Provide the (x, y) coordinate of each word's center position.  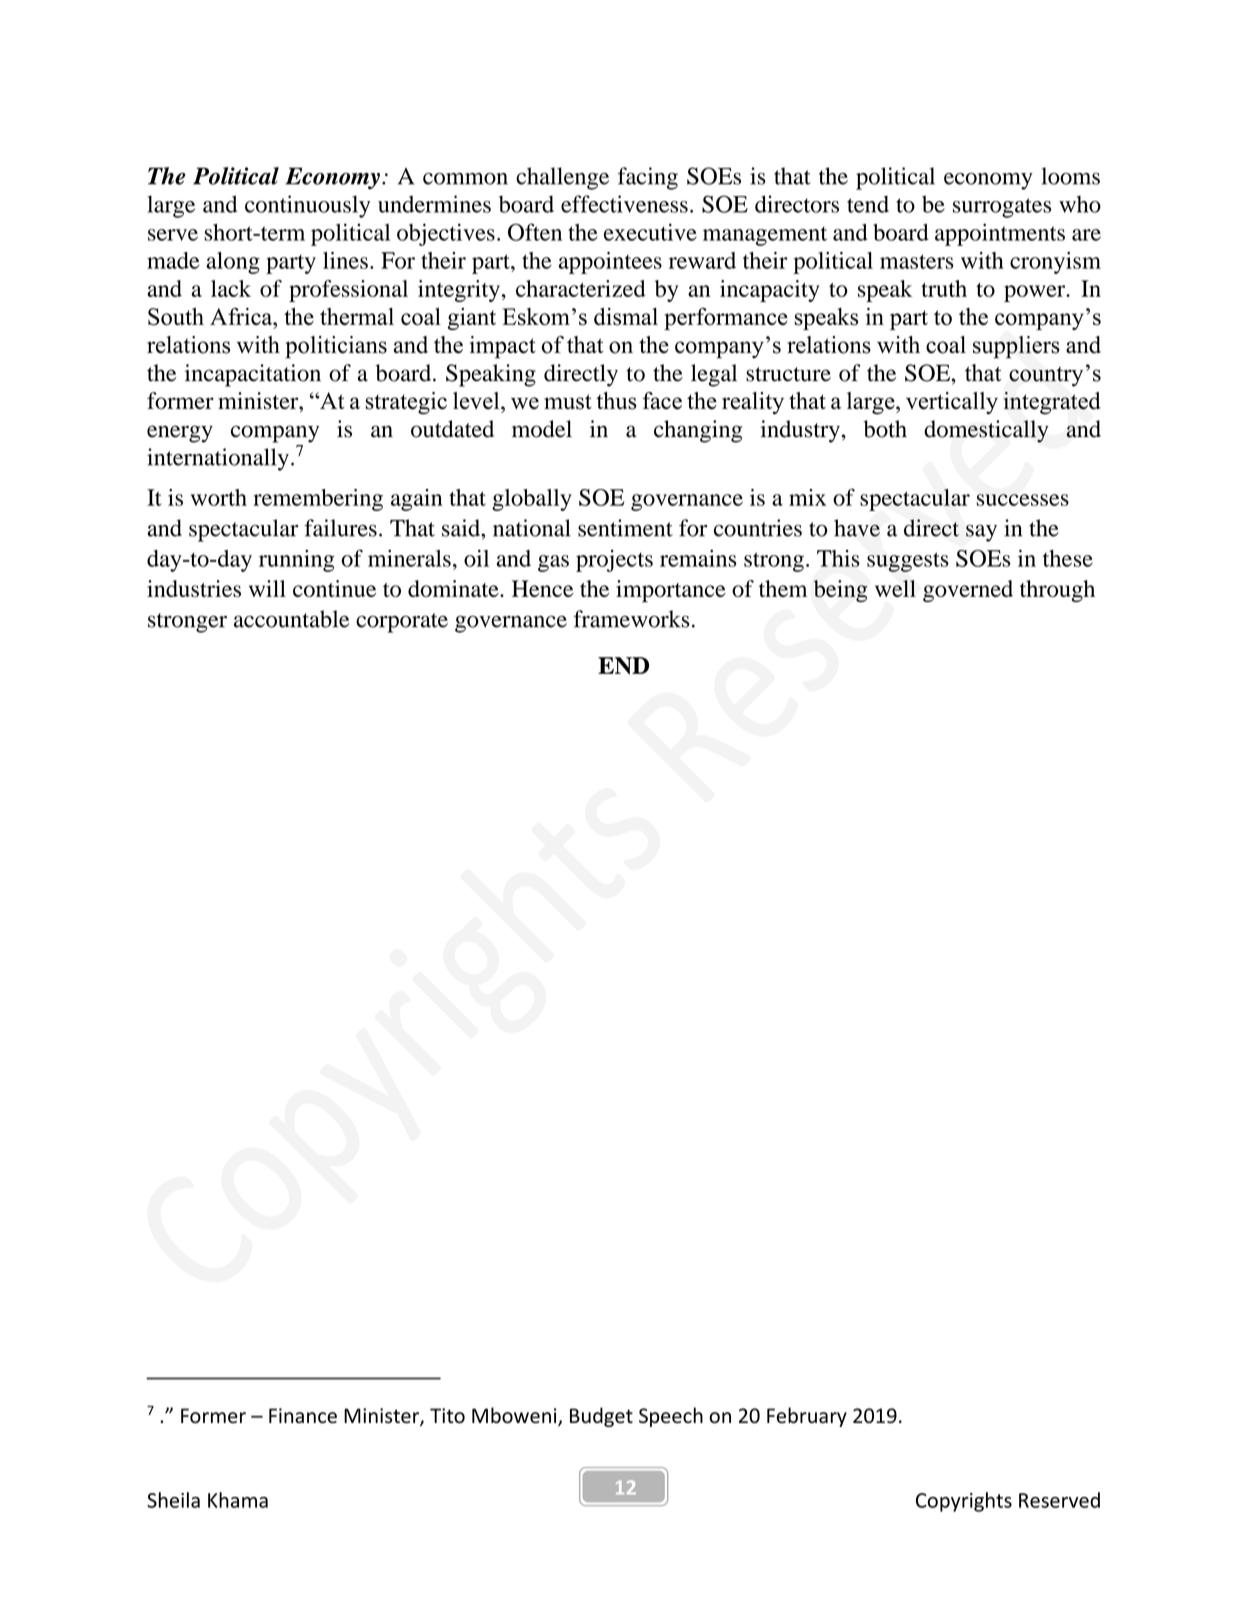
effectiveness (624, 204)
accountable (292, 619)
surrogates (1002, 208)
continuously (307, 206)
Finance (303, 1415)
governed (968, 591)
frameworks (632, 619)
